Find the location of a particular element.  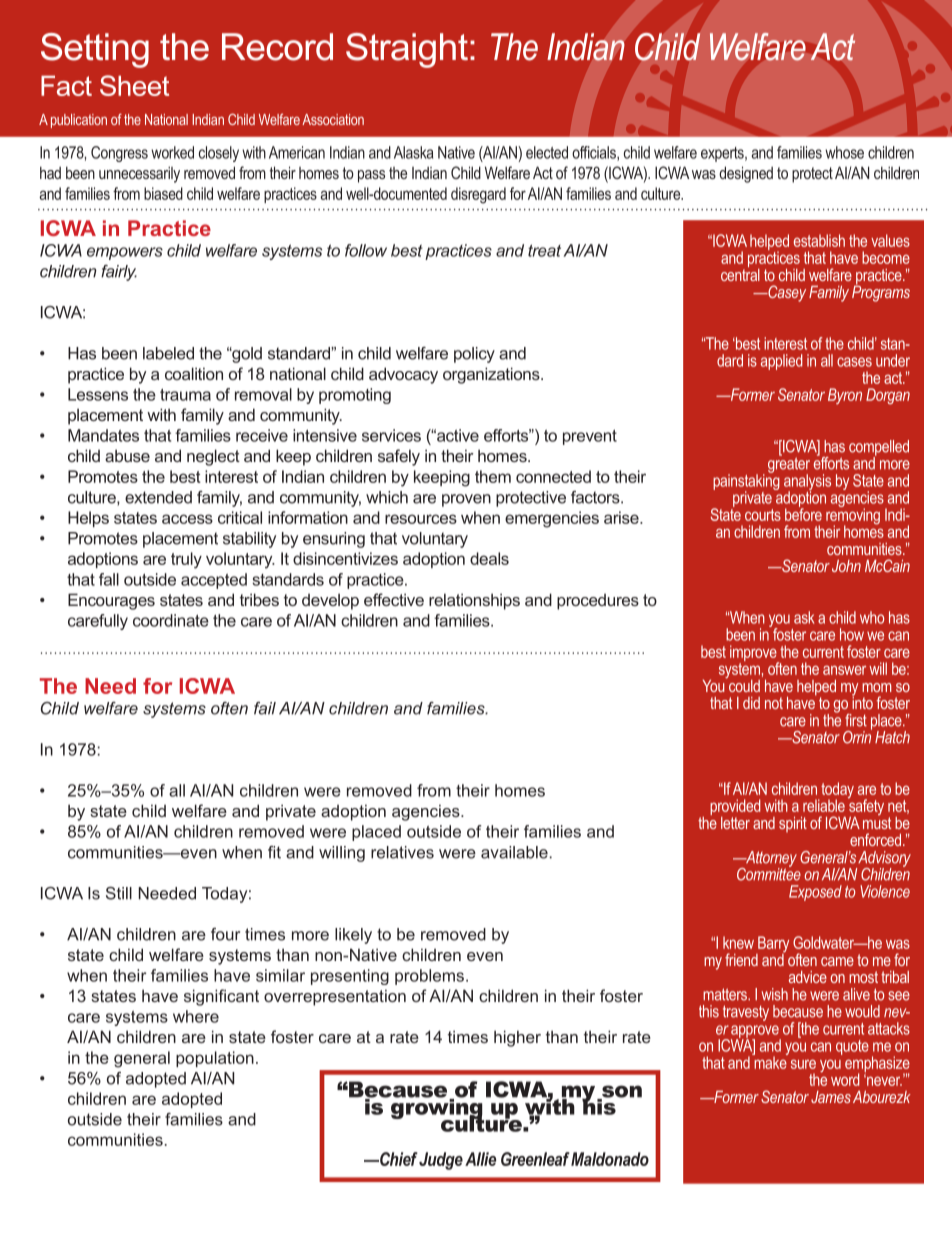

fairly is located at coordinates (119, 273).
